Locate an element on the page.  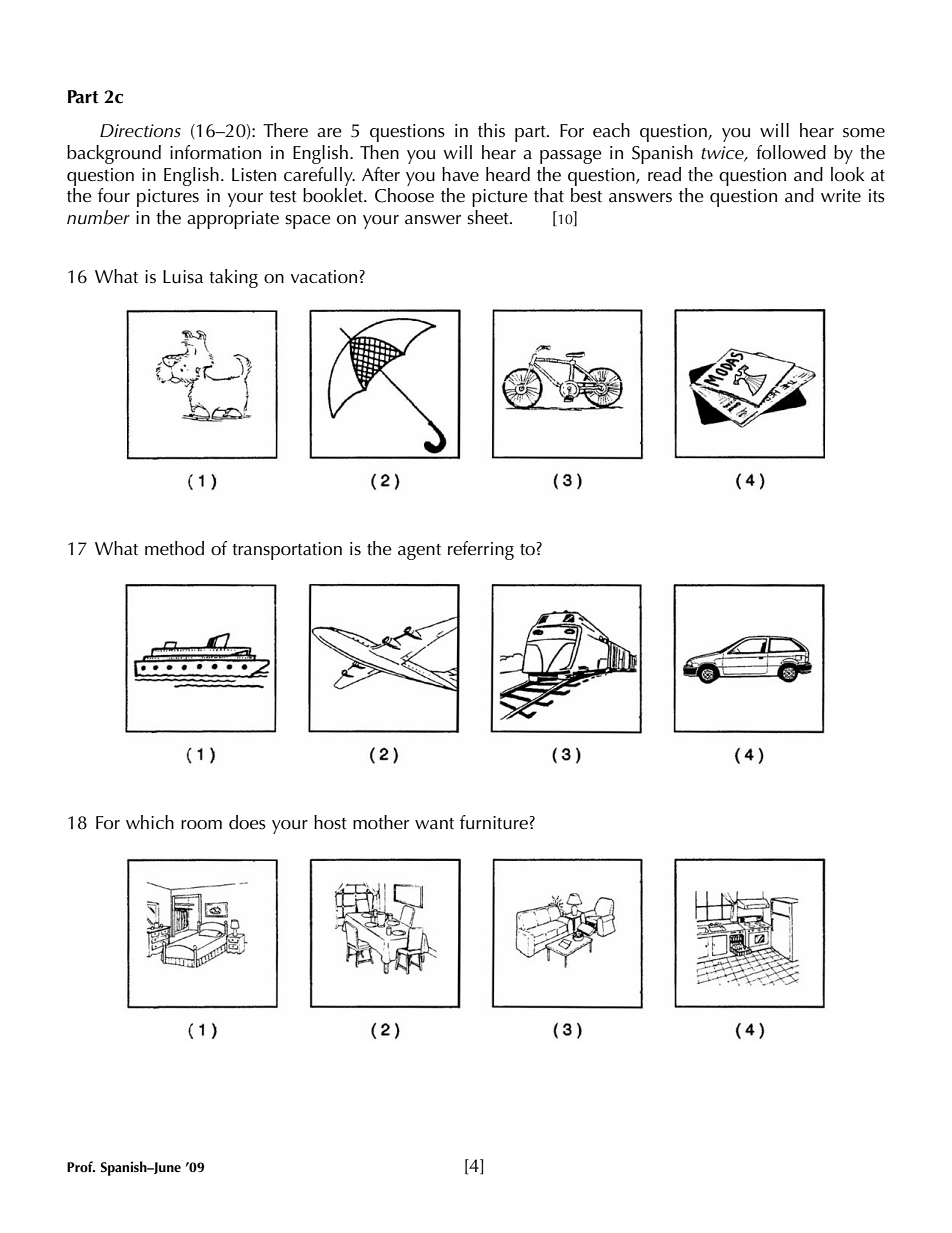
room is located at coordinates (201, 824).
